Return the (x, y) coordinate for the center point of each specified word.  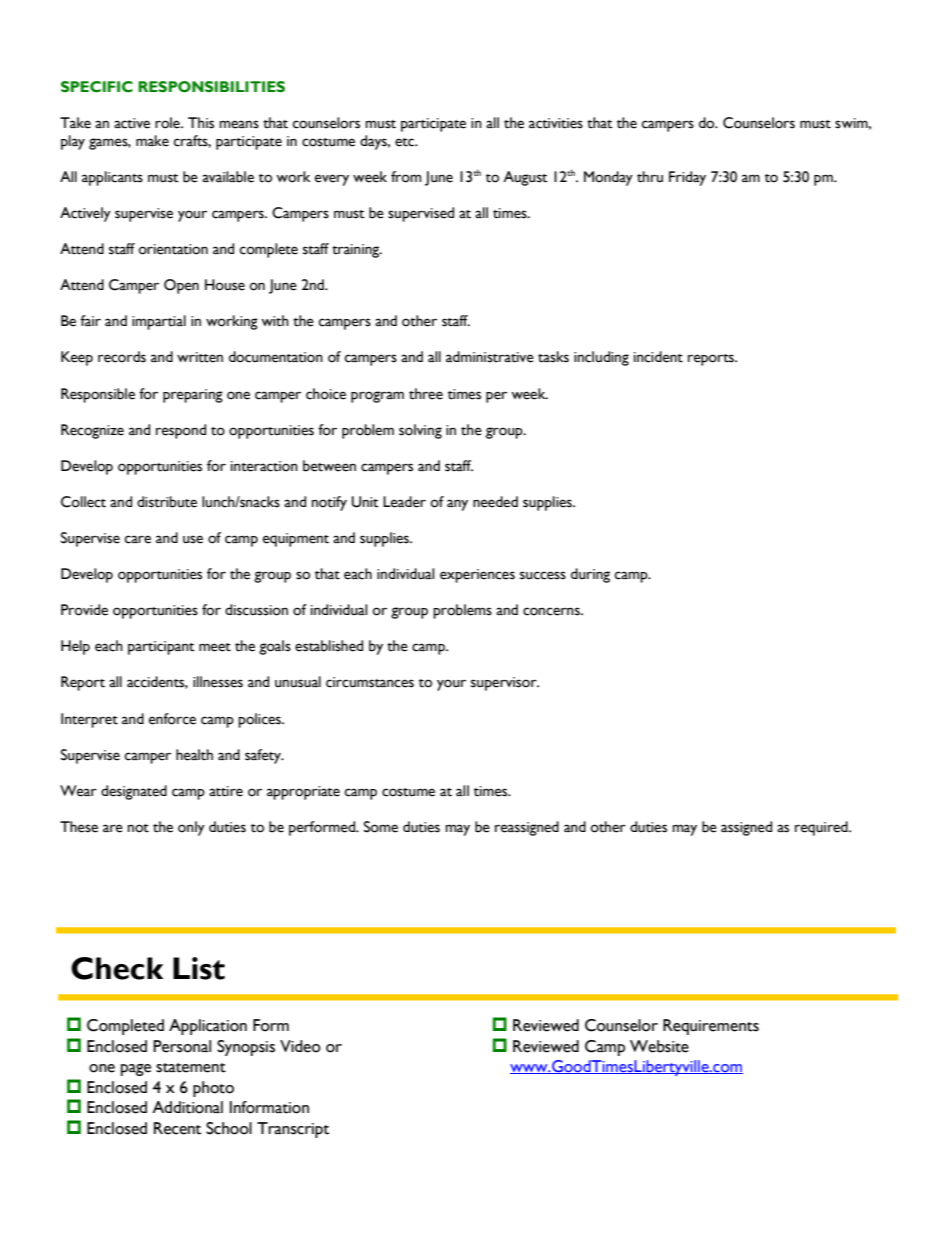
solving (420, 431)
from (406, 177)
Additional (187, 1107)
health (194, 755)
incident (658, 357)
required (822, 828)
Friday (687, 178)
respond (181, 431)
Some (381, 827)
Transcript (293, 1130)
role (168, 123)
